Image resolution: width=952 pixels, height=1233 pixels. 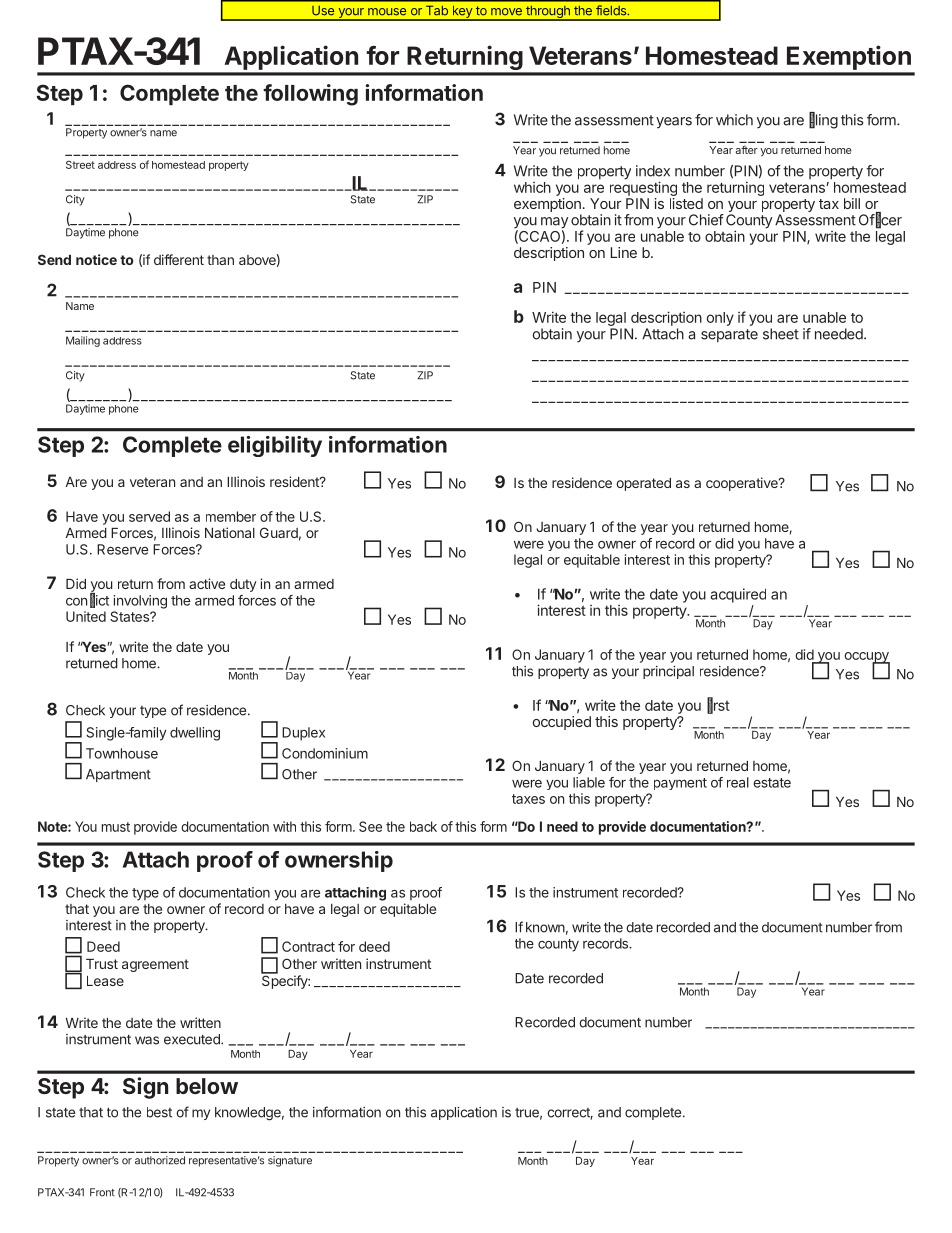 What do you see at coordinates (310, 95) in the screenshot?
I see `following` at bounding box center [310, 95].
